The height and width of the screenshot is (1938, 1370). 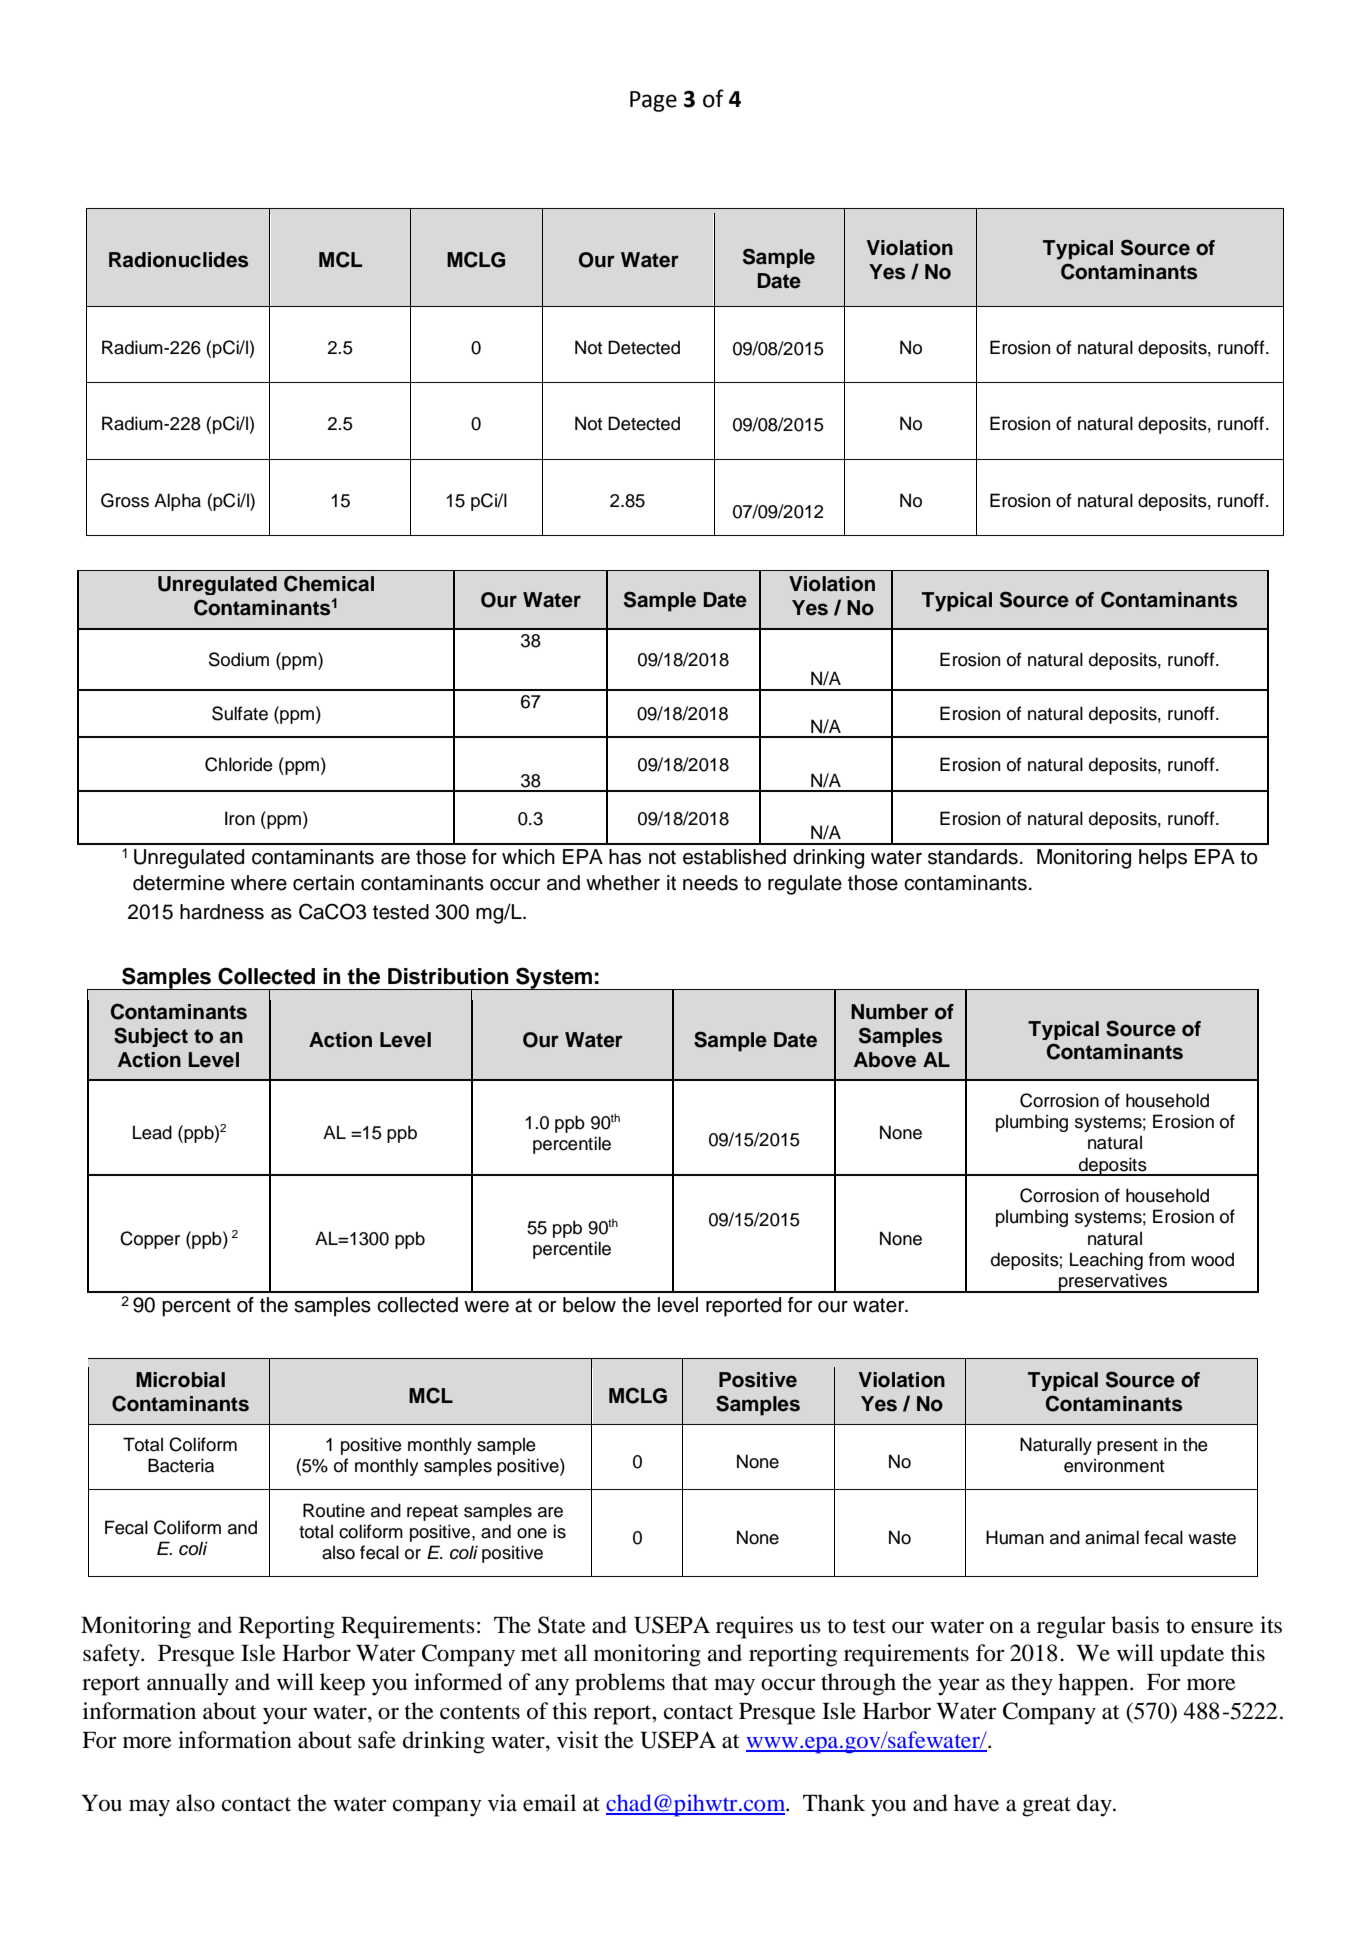 What do you see at coordinates (625, 857) in the screenshot?
I see `has` at bounding box center [625, 857].
